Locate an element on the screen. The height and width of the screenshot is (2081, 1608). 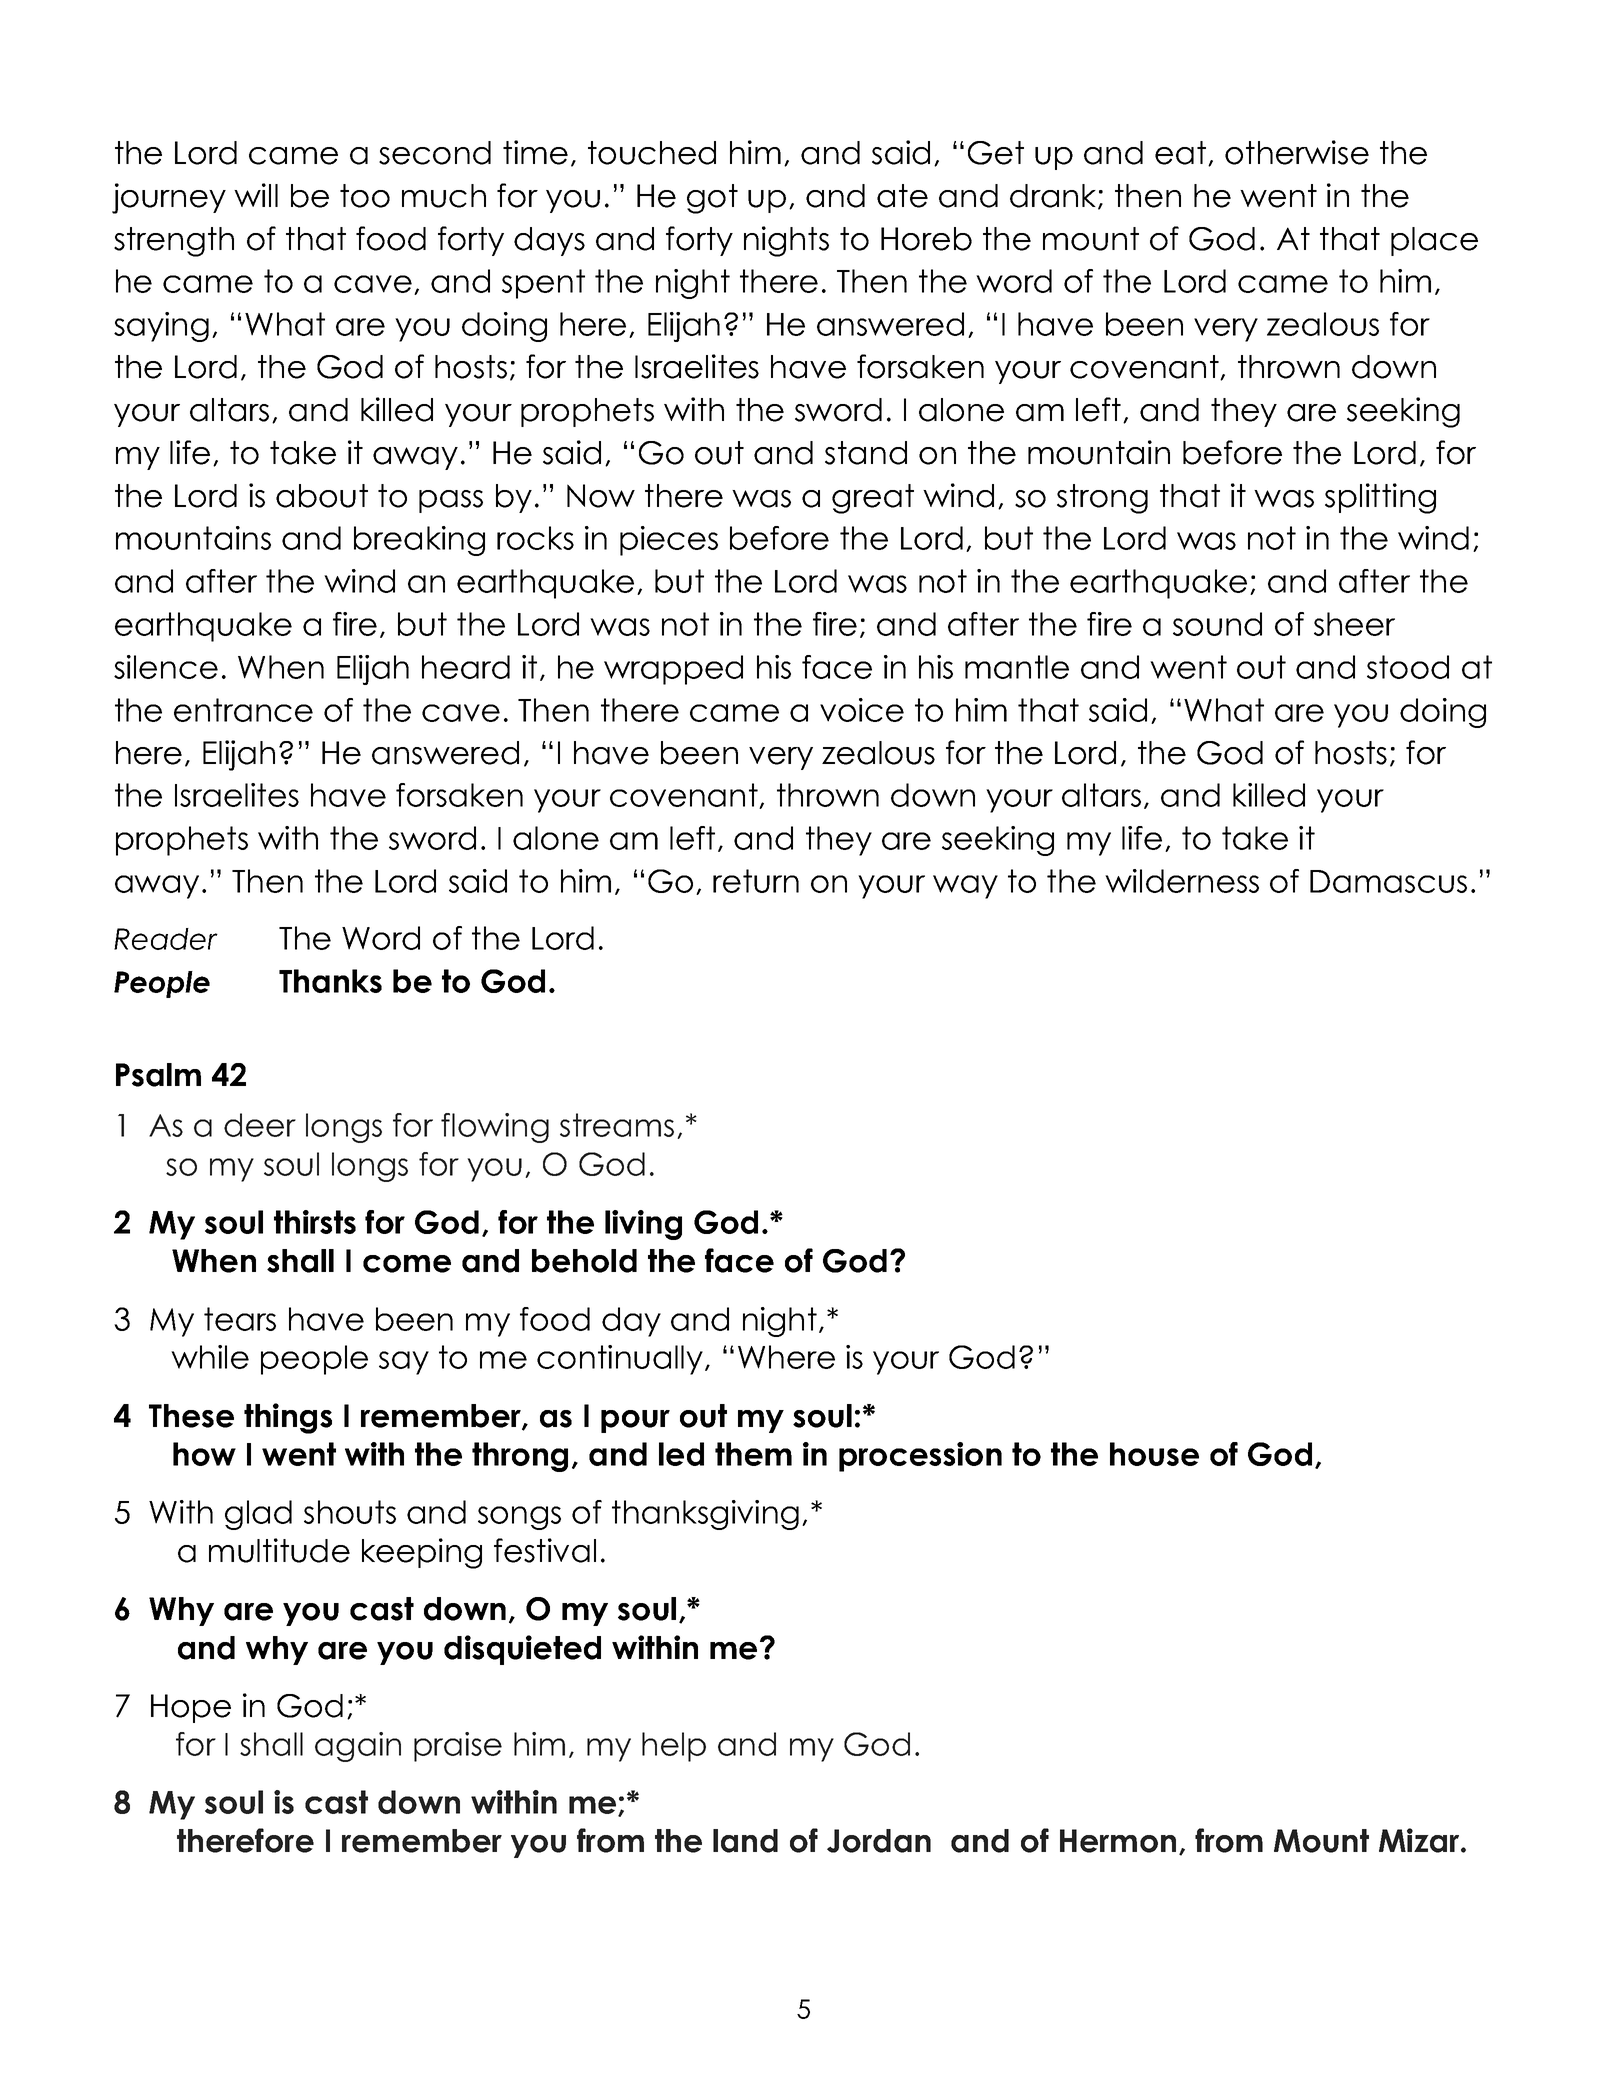
got is located at coordinates (712, 199).
